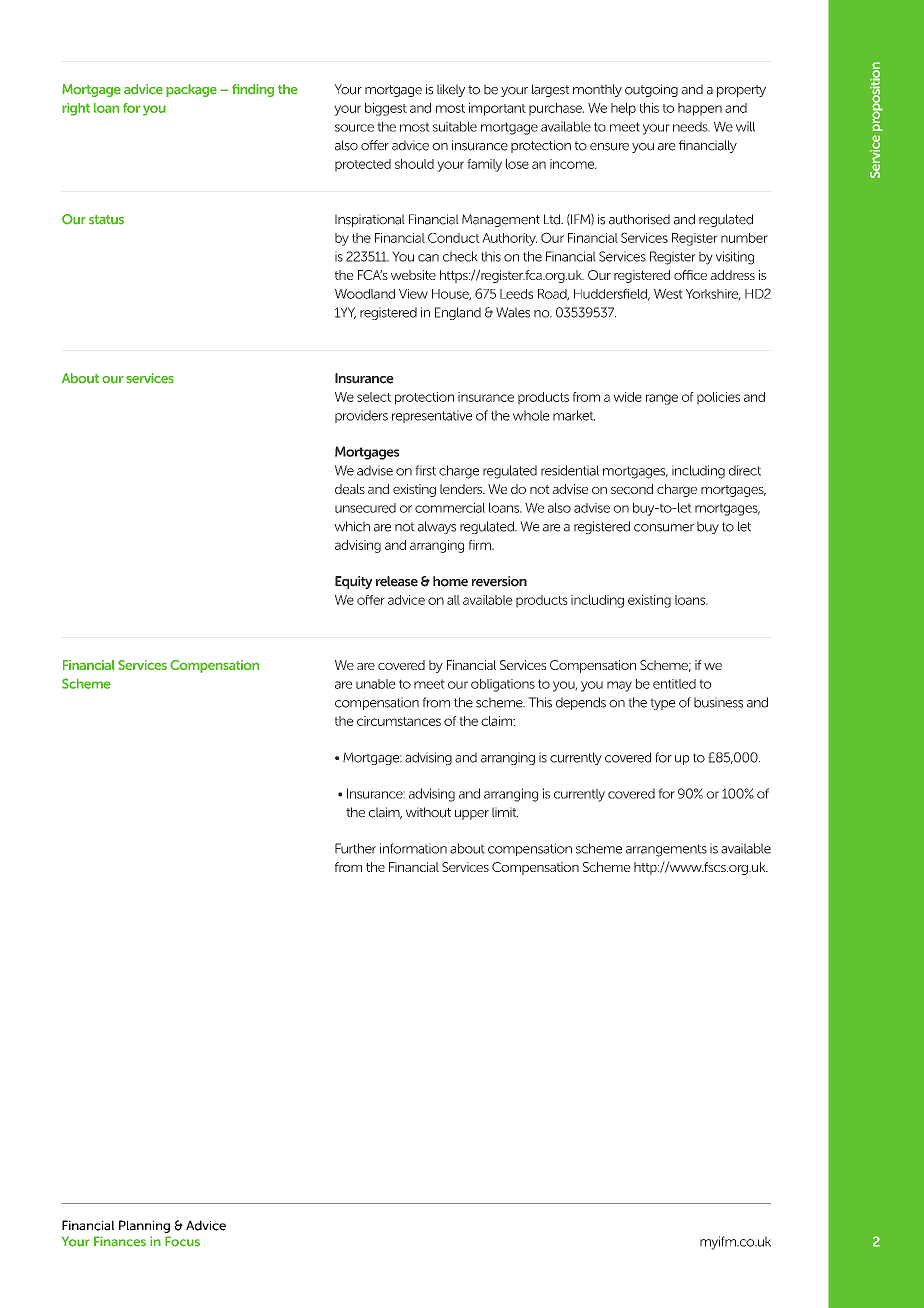 Image resolution: width=924 pixels, height=1308 pixels. I want to click on Further, so click(355, 848).
